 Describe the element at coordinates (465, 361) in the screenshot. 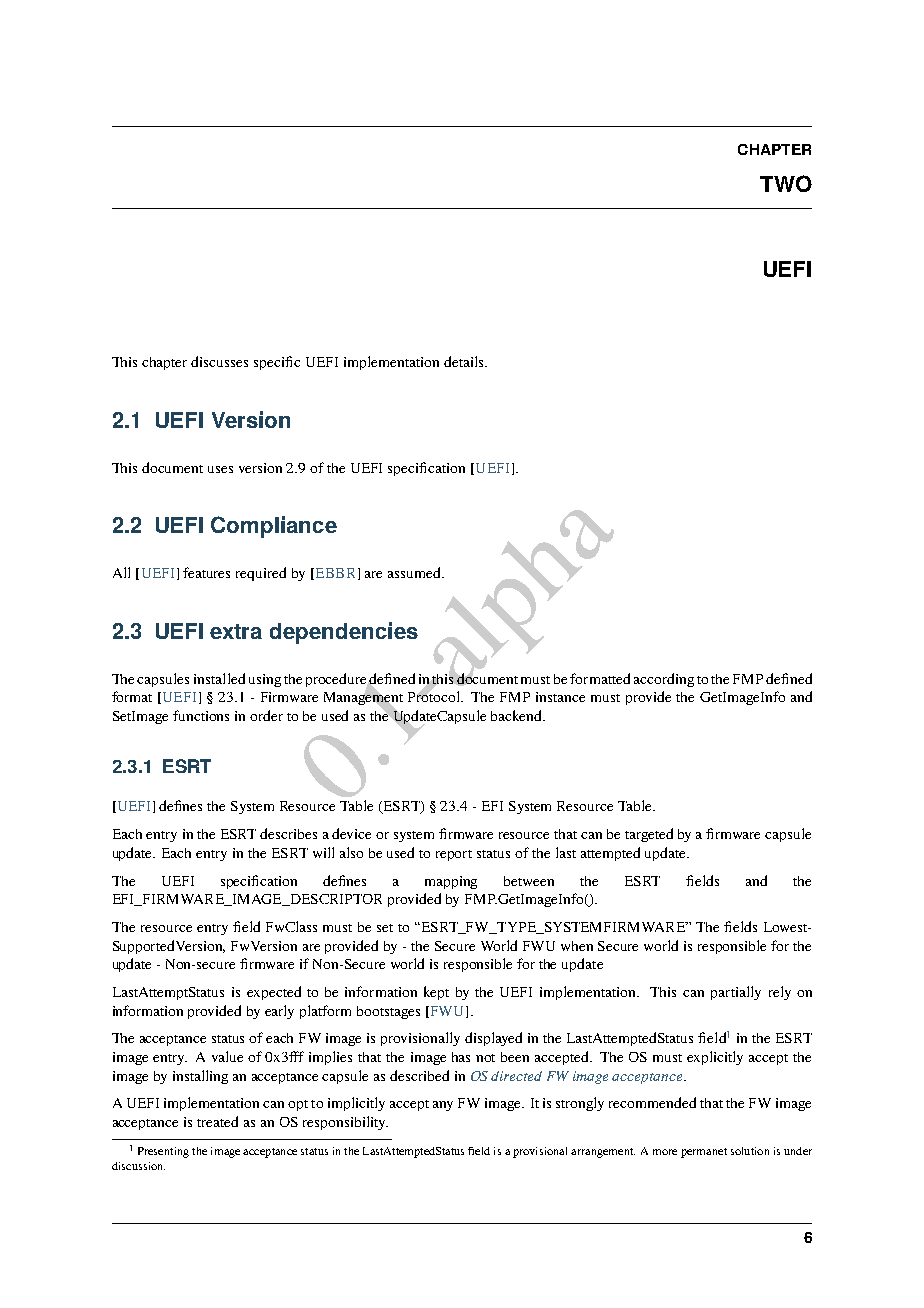

I see `details` at that location.
